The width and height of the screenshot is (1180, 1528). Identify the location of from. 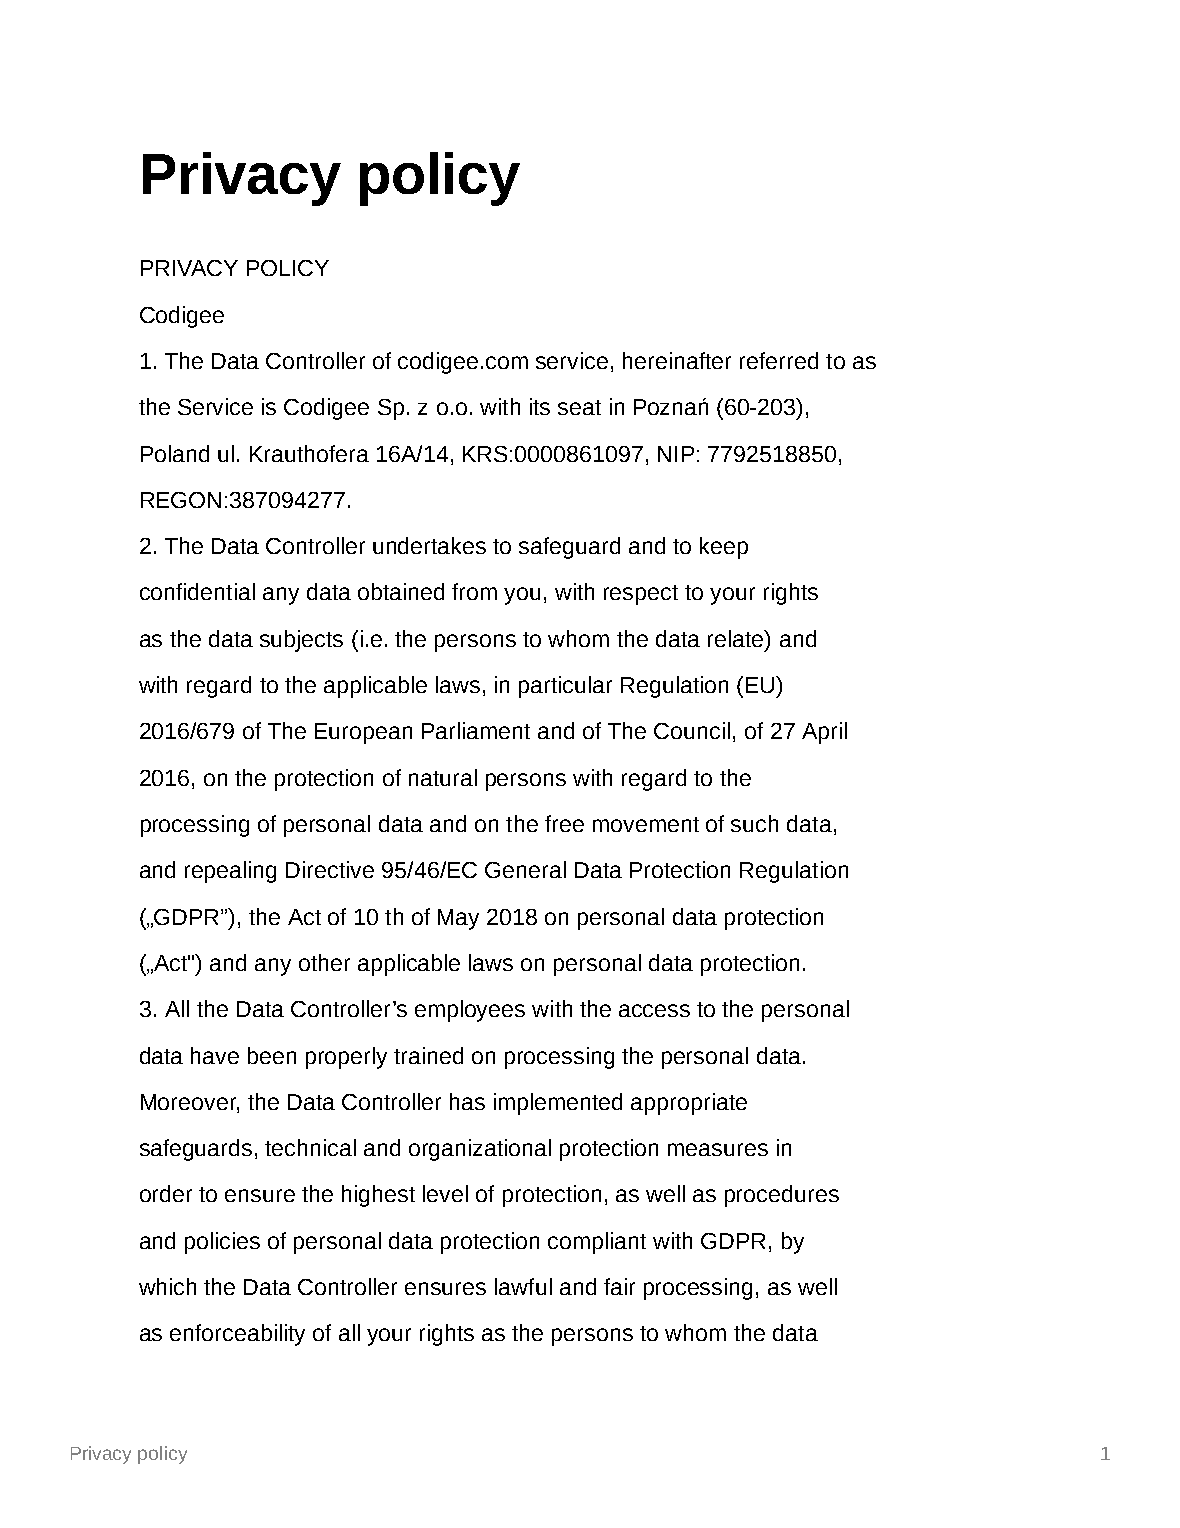
(474, 591).
